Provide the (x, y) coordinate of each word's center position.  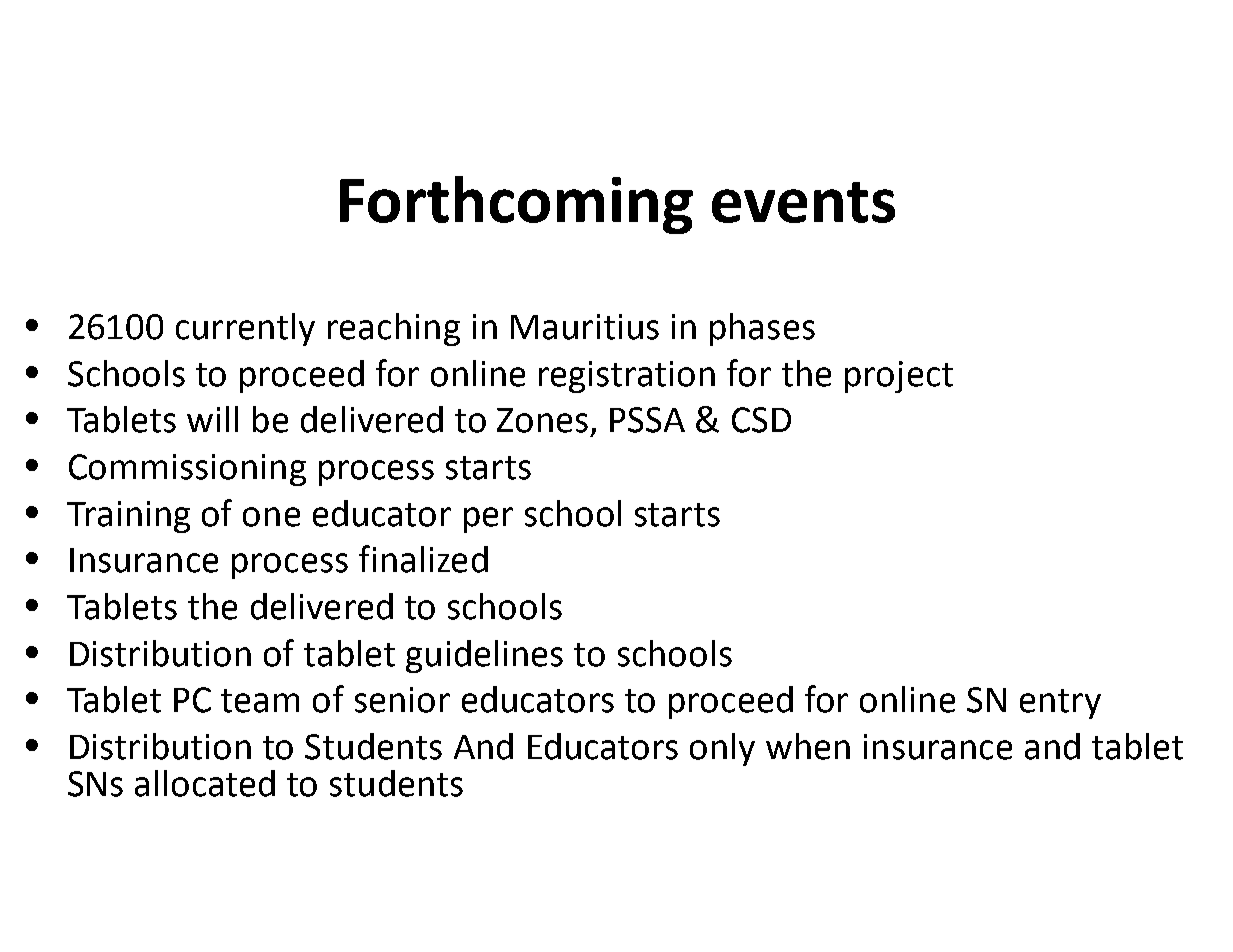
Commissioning (187, 470)
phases (762, 329)
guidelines (484, 656)
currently (245, 329)
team (260, 701)
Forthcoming (516, 205)
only (722, 749)
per (488, 520)
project (899, 377)
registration (627, 377)
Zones (542, 420)
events (803, 202)
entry (1060, 704)
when (808, 746)
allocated (205, 783)
